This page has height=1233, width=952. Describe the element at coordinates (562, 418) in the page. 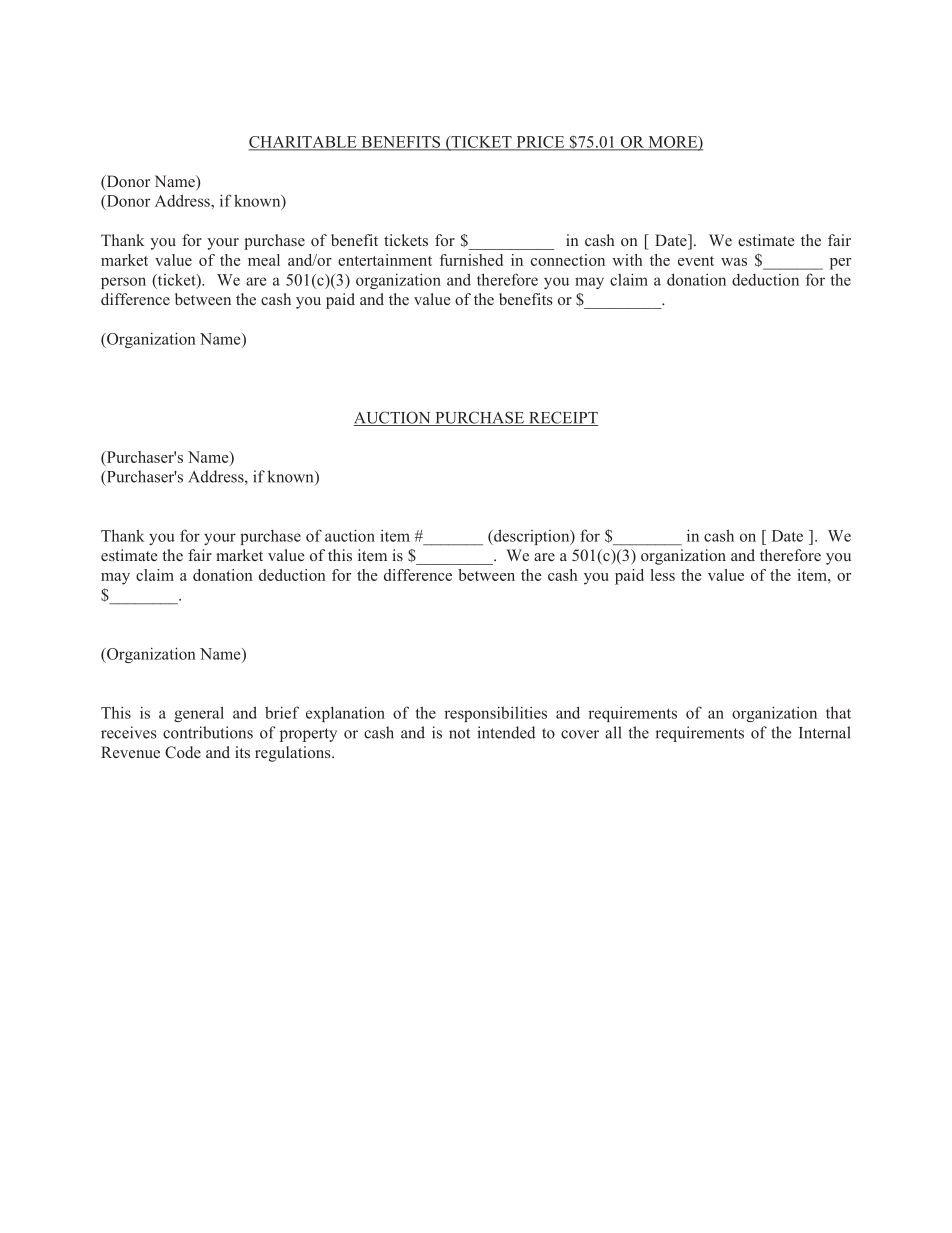

I see `RECEIPT` at that location.
